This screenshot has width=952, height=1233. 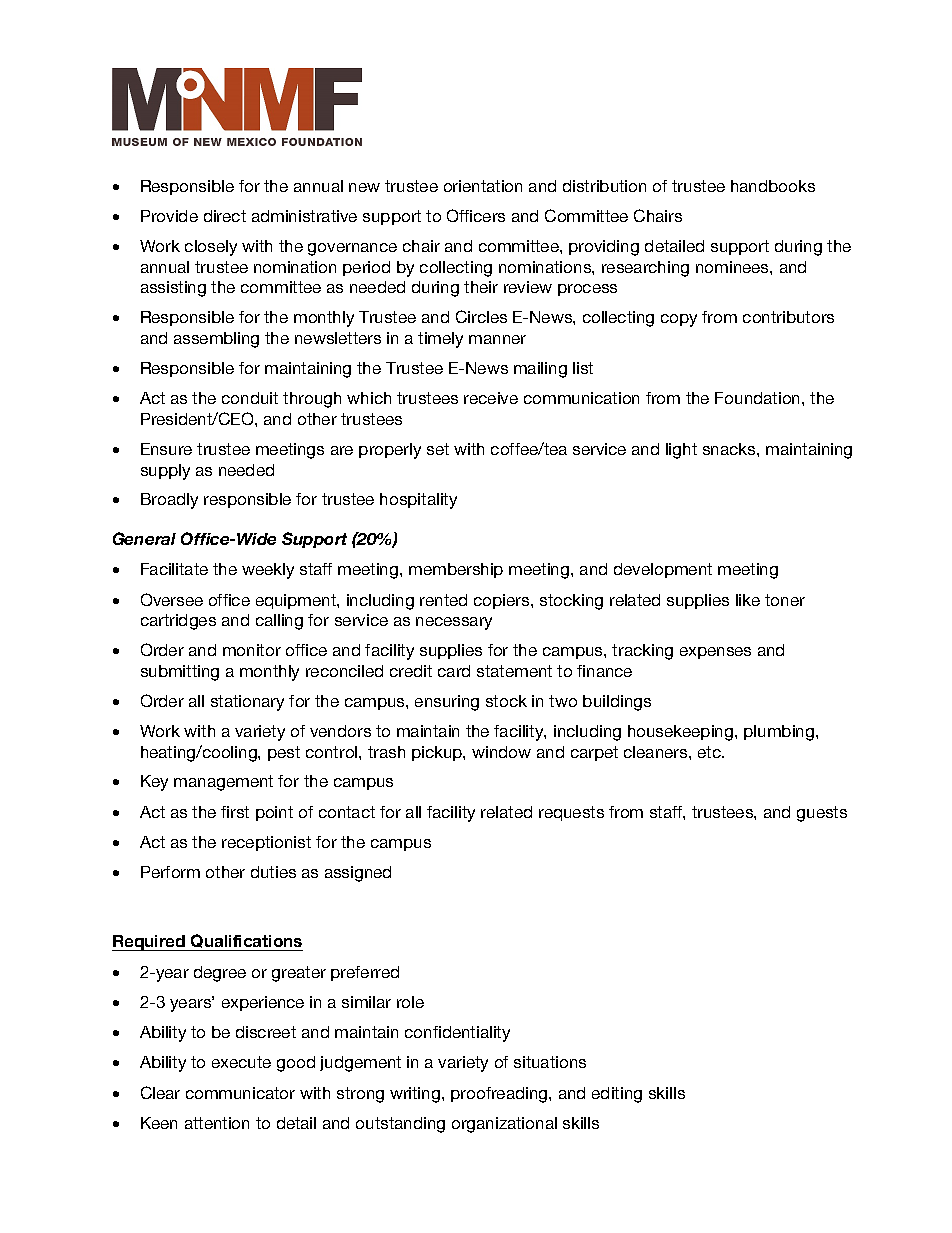 What do you see at coordinates (454, 671) in the screenshot?
I see `card` at bounding box center [454, 671].
